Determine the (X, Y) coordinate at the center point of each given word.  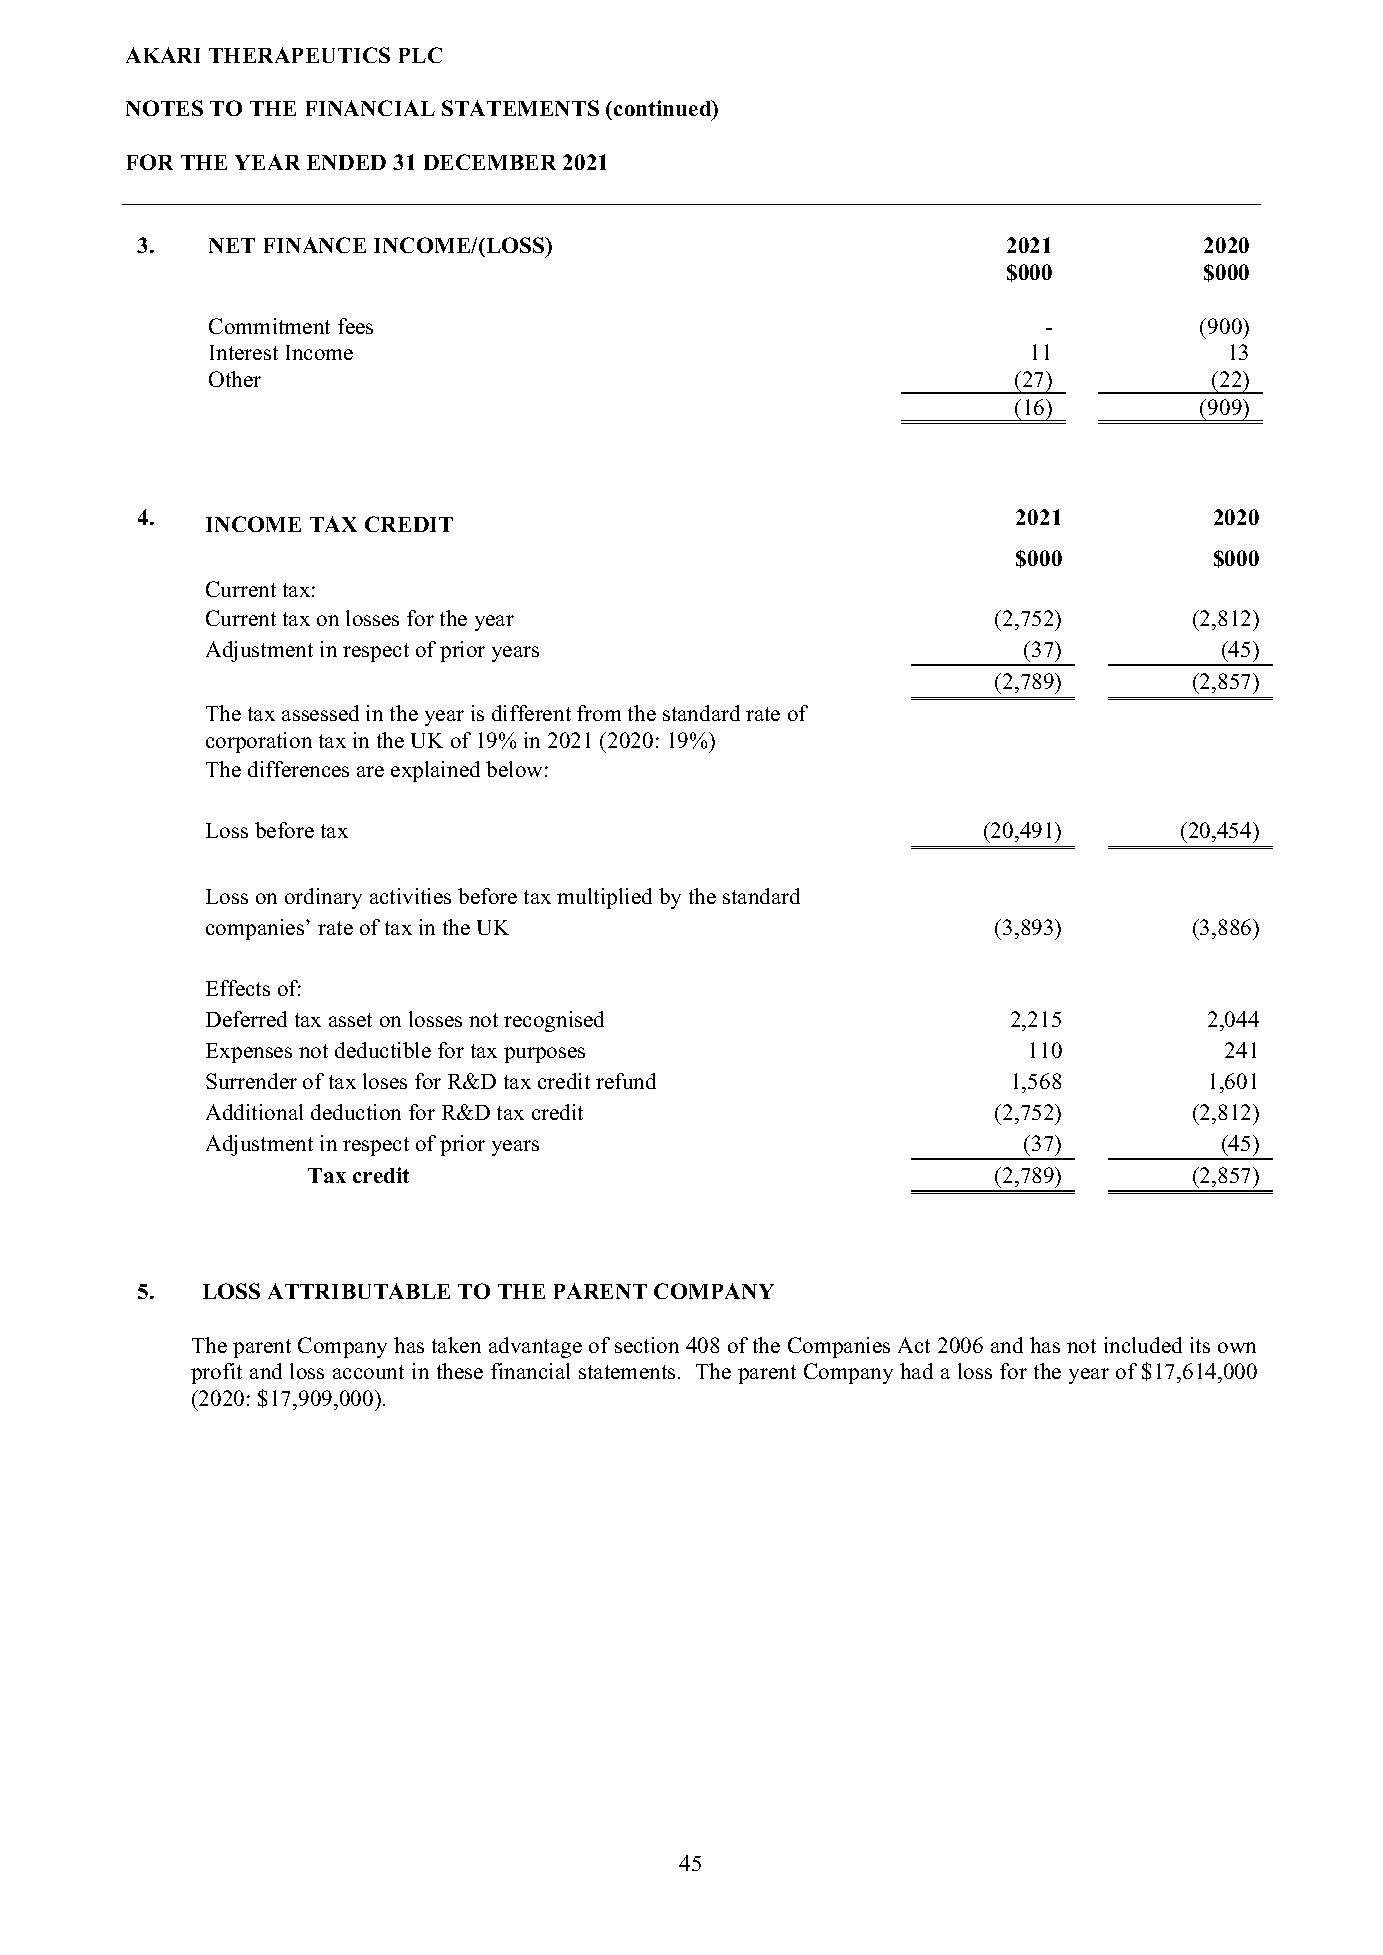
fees (355, 326)
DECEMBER (490, 162)
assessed (320, 713)
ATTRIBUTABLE (359, 1291)
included (1143, 1345)
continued (664, 110)
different (531, 713)
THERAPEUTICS (299, 55)
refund (626, 1081)
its (1200, 1345)
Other (235, 379)
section (647, 1345)
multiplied (604, 898)
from (599, 713)
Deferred (246, 1019)
